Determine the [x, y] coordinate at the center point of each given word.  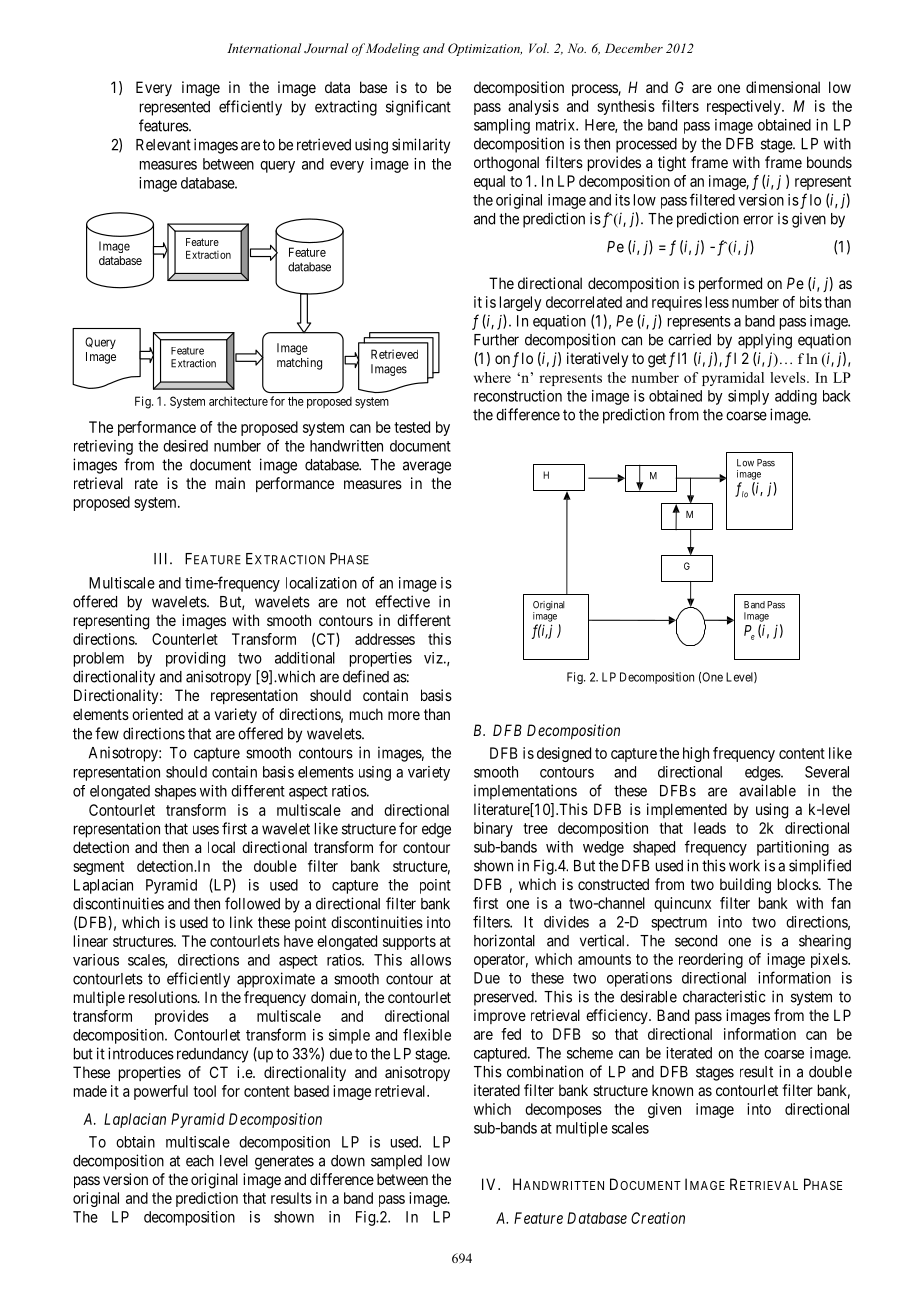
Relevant [163, 145]
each [200, 1161]
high [696, 754]
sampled [396, 1162]
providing [195, 659]
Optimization [485, 49]
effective [402, 601]
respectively [745, 107]
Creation [658, 1218]
